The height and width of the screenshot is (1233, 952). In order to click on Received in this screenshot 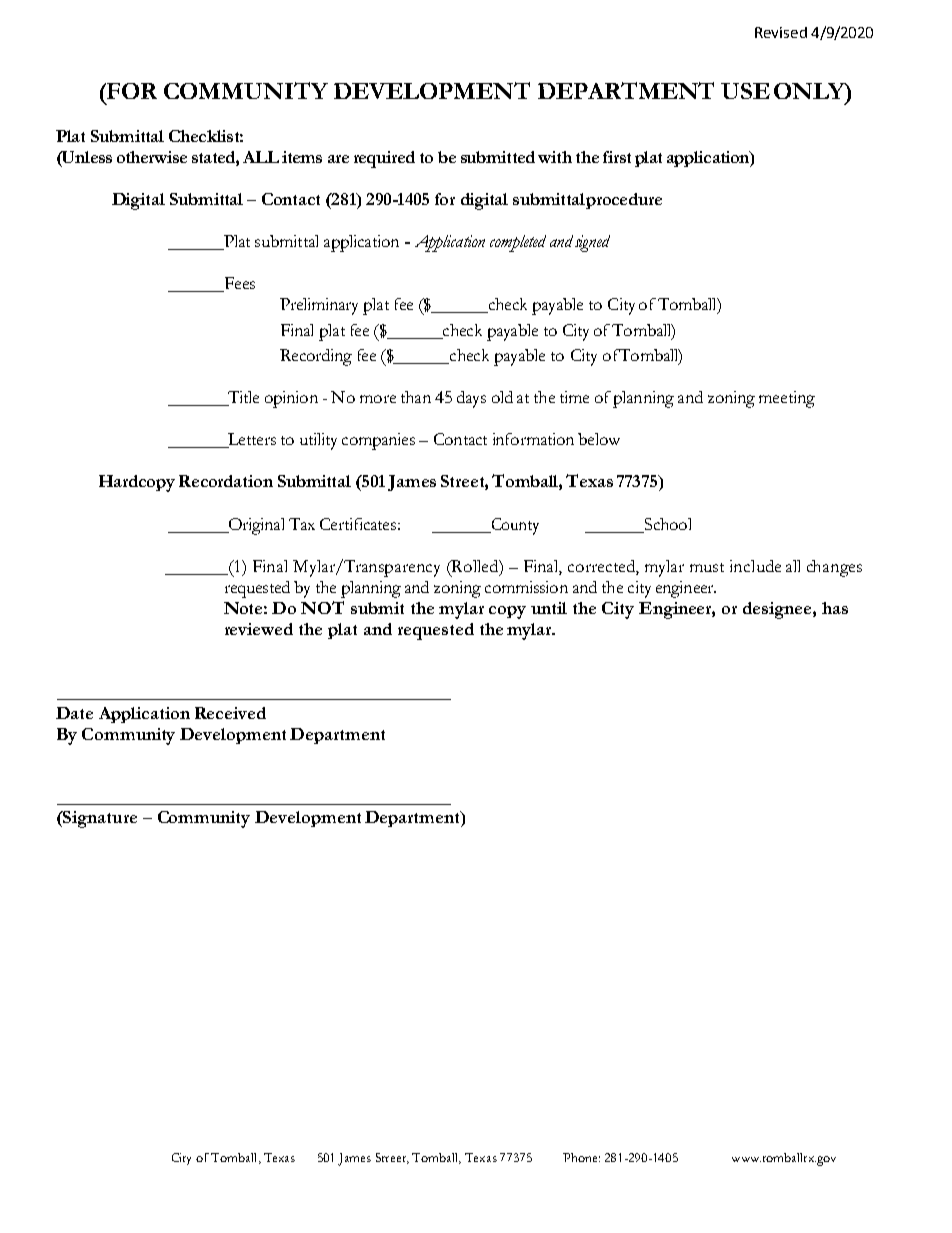, I will do `click(230, 713)`.
